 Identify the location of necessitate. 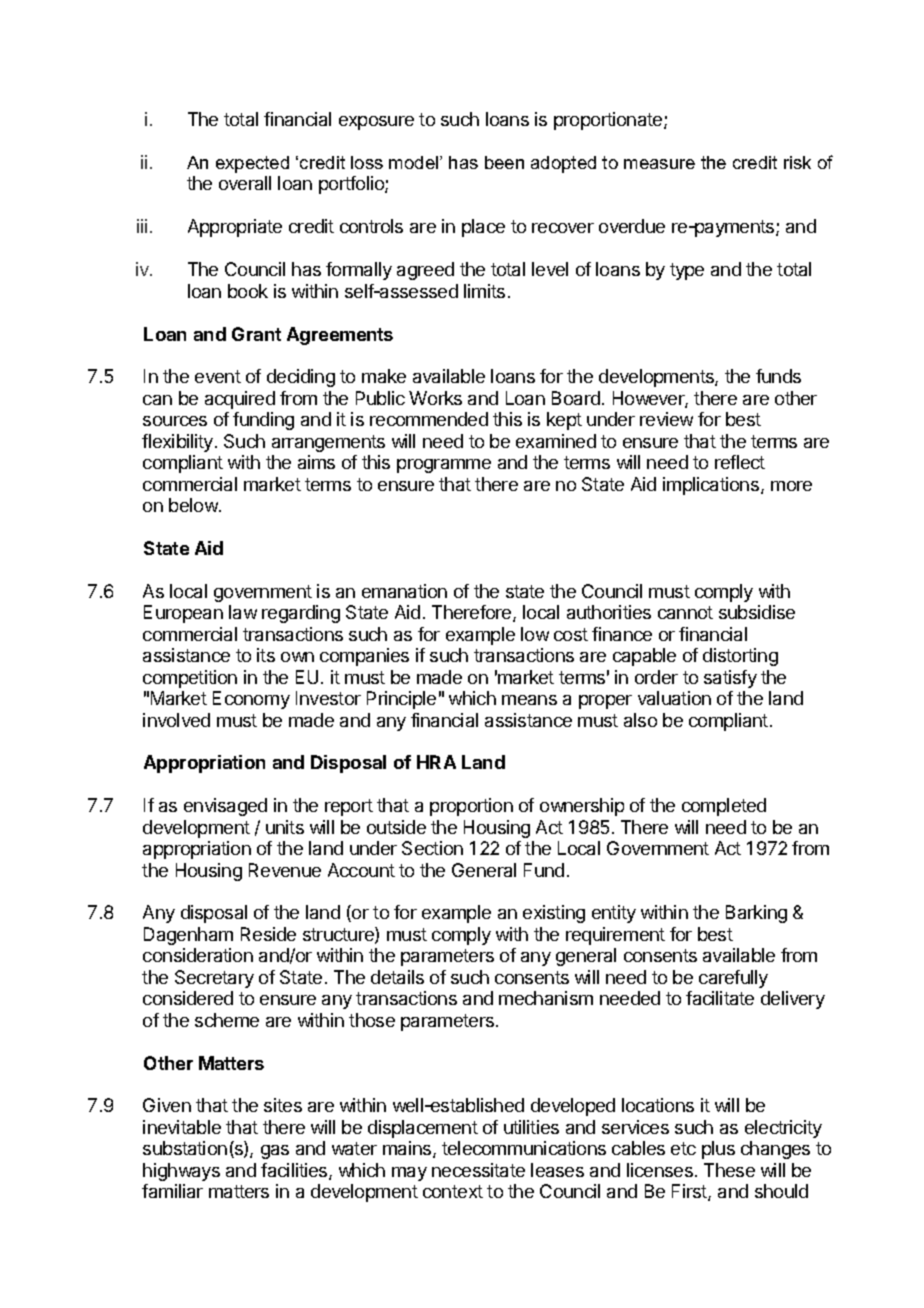
(478, 1170).
